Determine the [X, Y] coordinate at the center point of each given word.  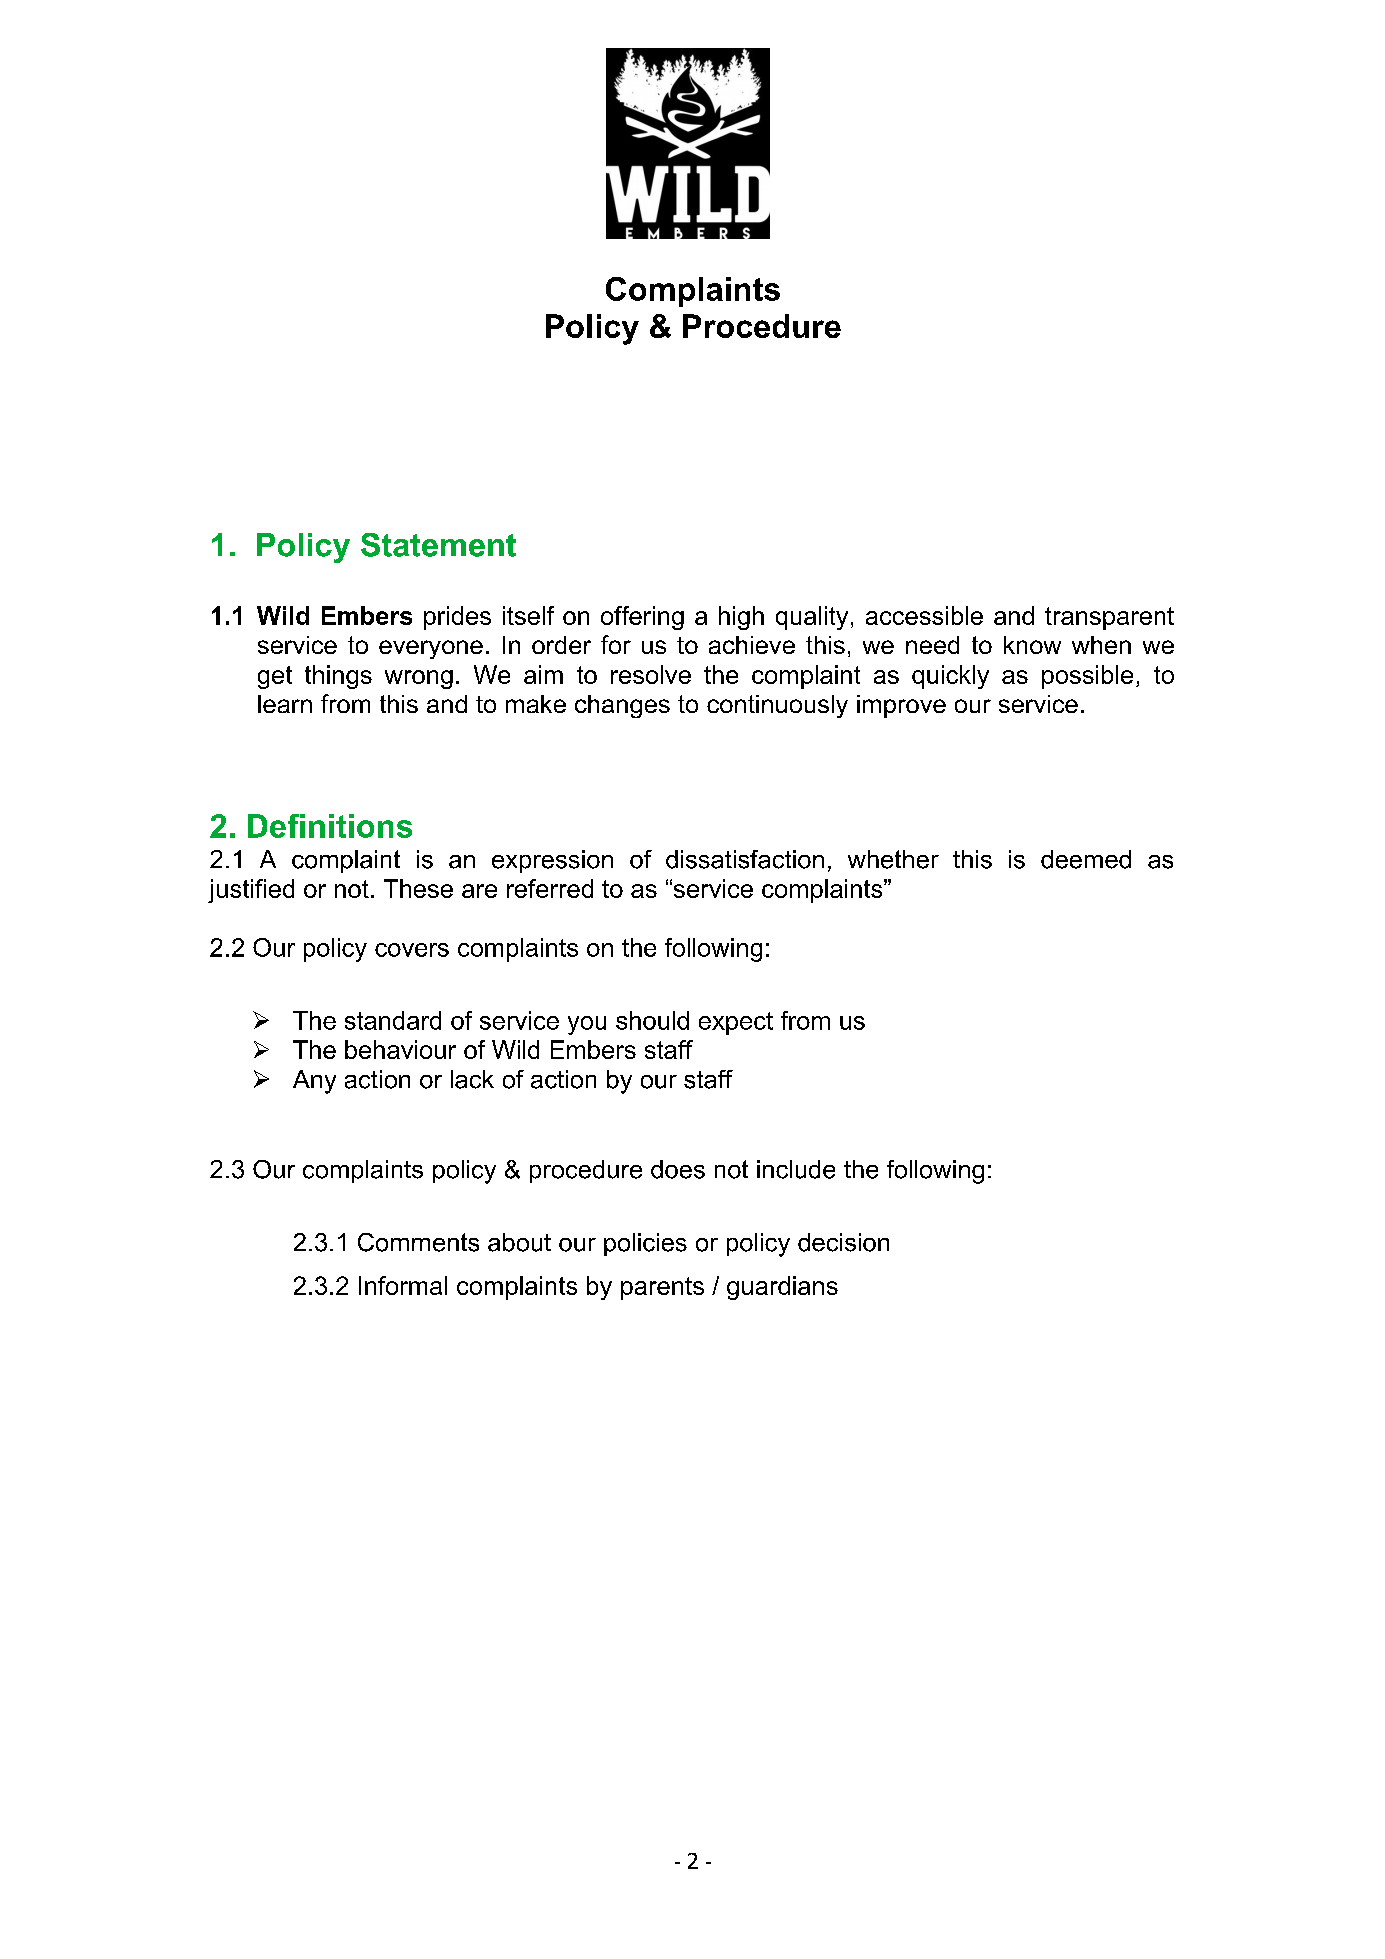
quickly [950, 677]
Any [314, 1082]
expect [736, 1023]
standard [393, 1020]
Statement [438, 545]
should [652, 1020]
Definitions [330, 826]
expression [552, 861]
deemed [1086, 859]
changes [622, 706]
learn [285, 704]
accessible [924, 615]
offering [642, 618]
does [678, 1169]
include [796, 1169]
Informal [403, 1285]
